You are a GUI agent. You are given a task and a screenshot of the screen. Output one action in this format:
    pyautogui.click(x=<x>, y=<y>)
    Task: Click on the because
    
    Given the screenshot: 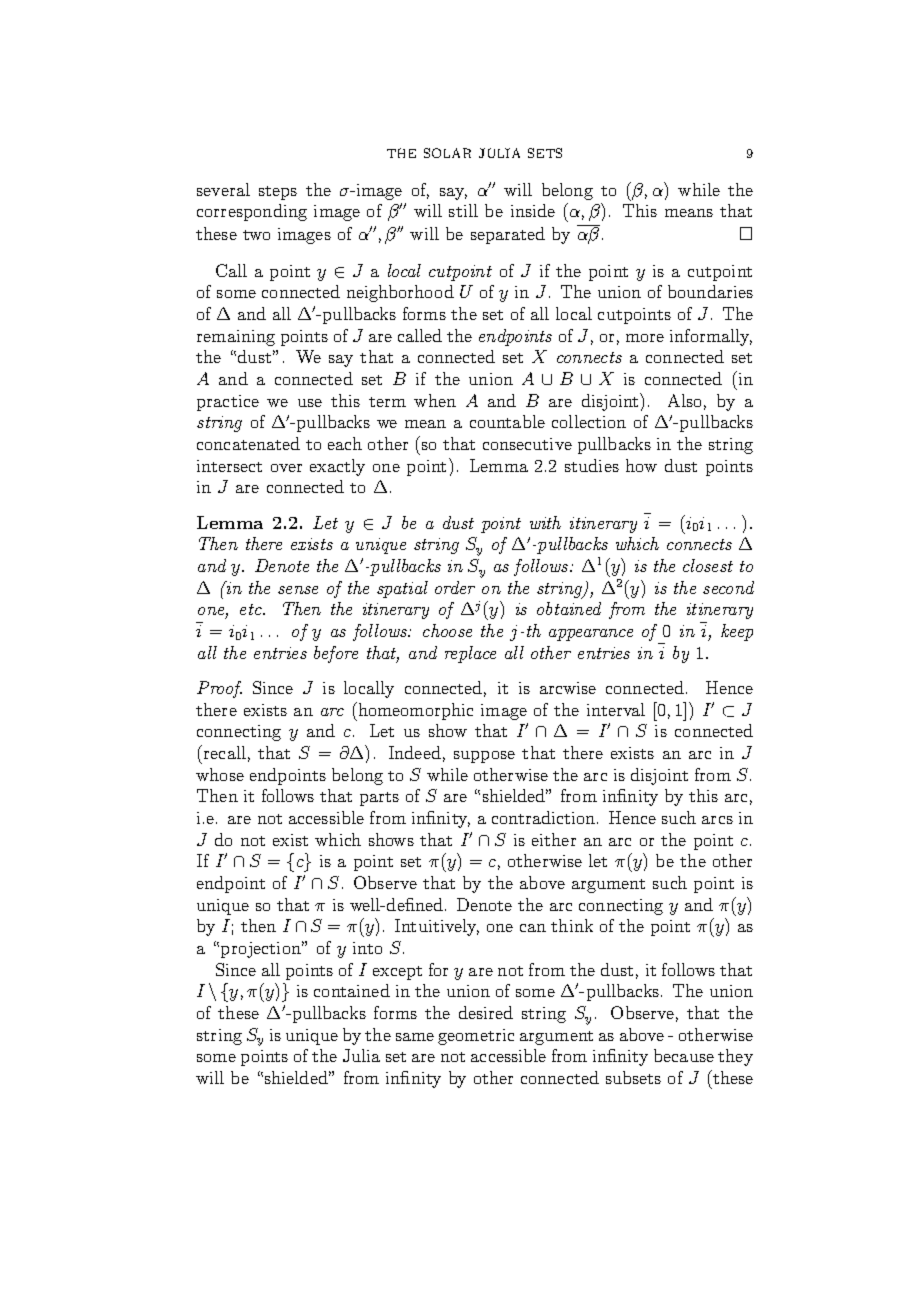 What is the action you would take?
    pyautogui.click(x=684, y=1055)
